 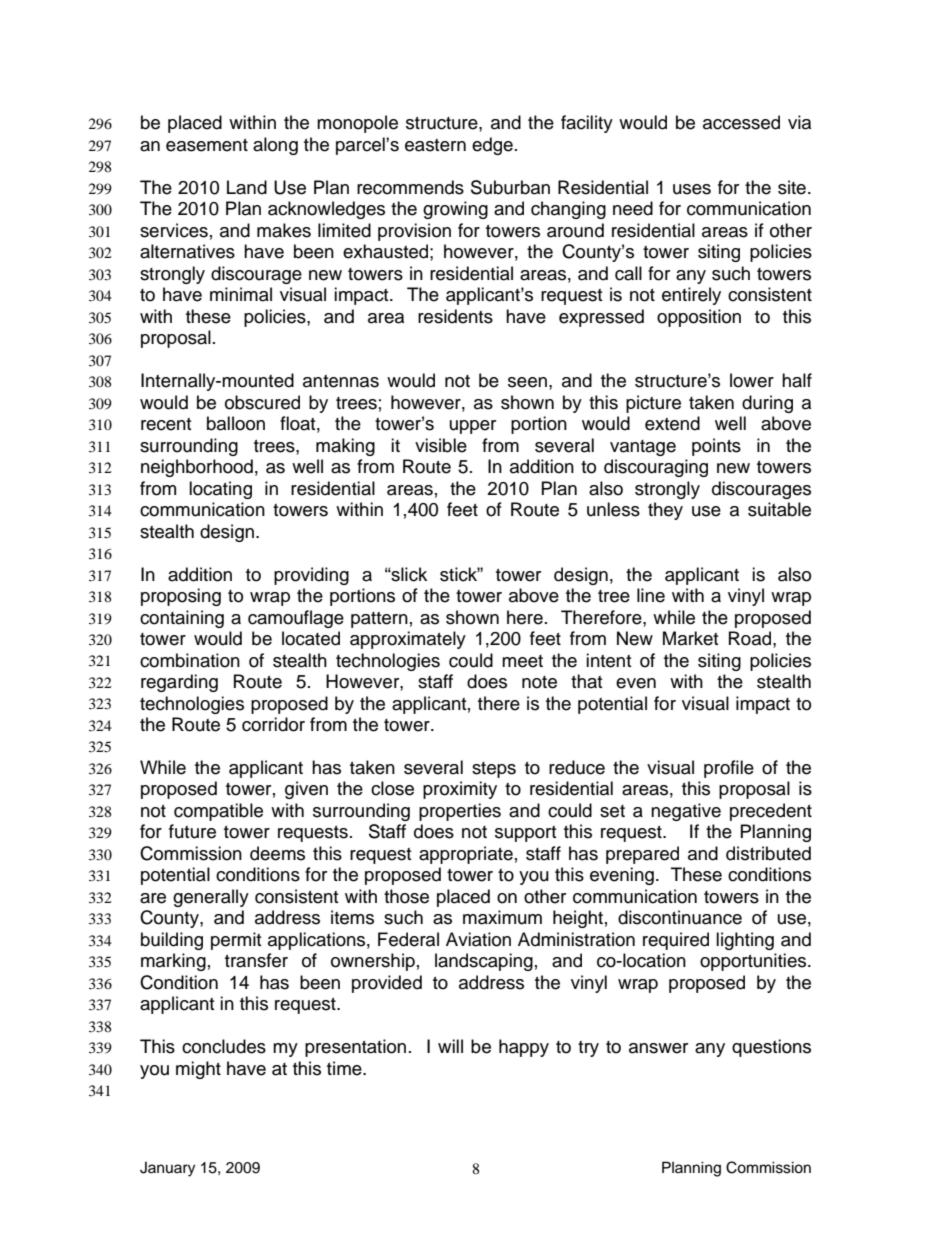 What do you see at coordinates (275, 146) in the page?
I see `along` at bounding box center [275, 146].
